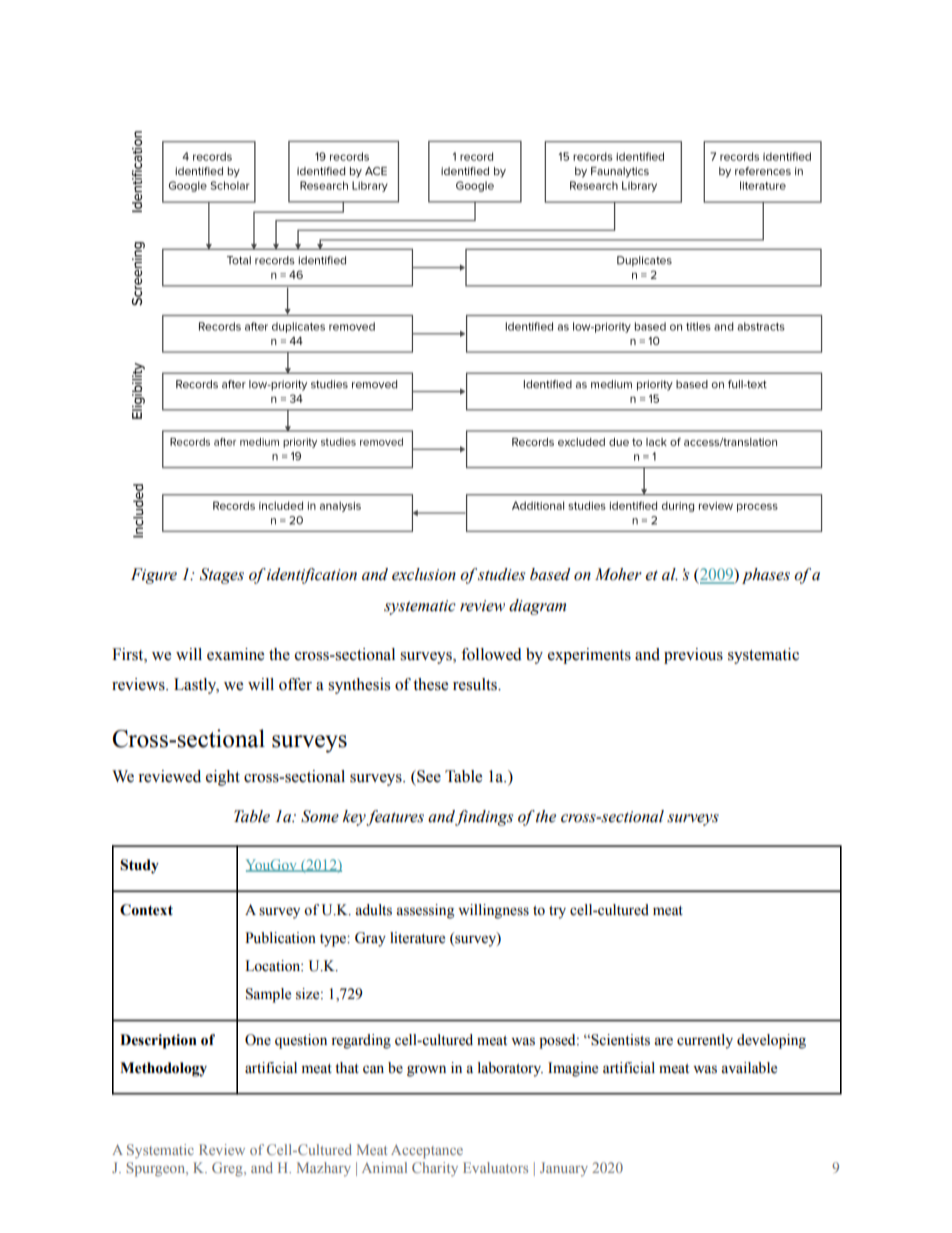 This image has height=1233, width=952. What do you see at coordinates (258, 1040) in the image?
I see `One` at bounding box center [258, 1040].
